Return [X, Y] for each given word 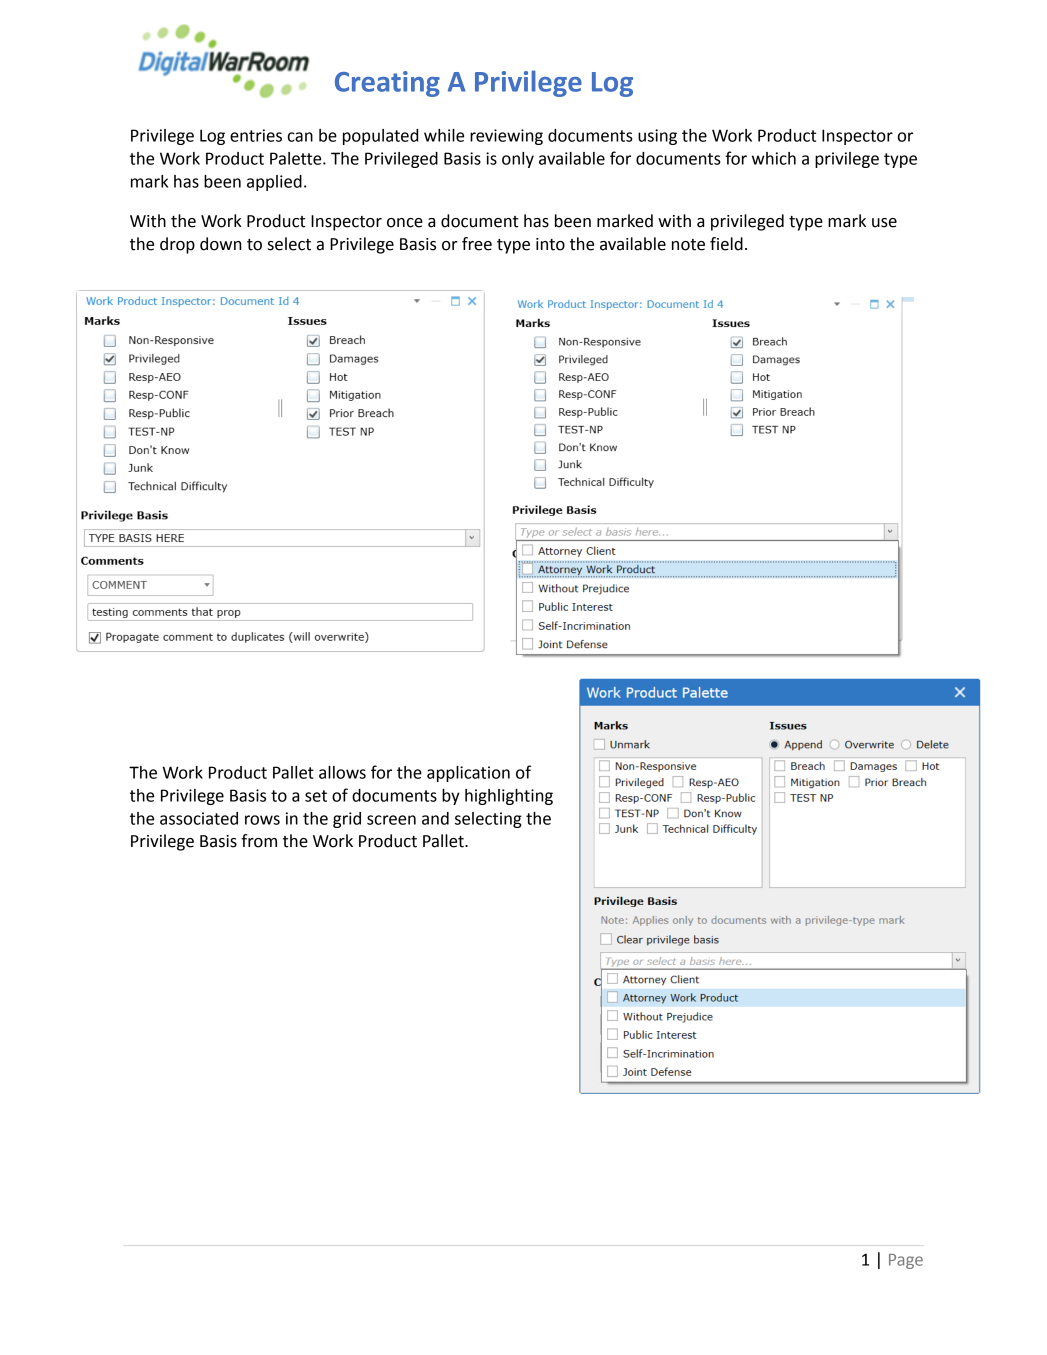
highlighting [509, 797]
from [259, 841]
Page [906, 1261]
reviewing [506, 137]
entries [256, 135]
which [774, 158]
